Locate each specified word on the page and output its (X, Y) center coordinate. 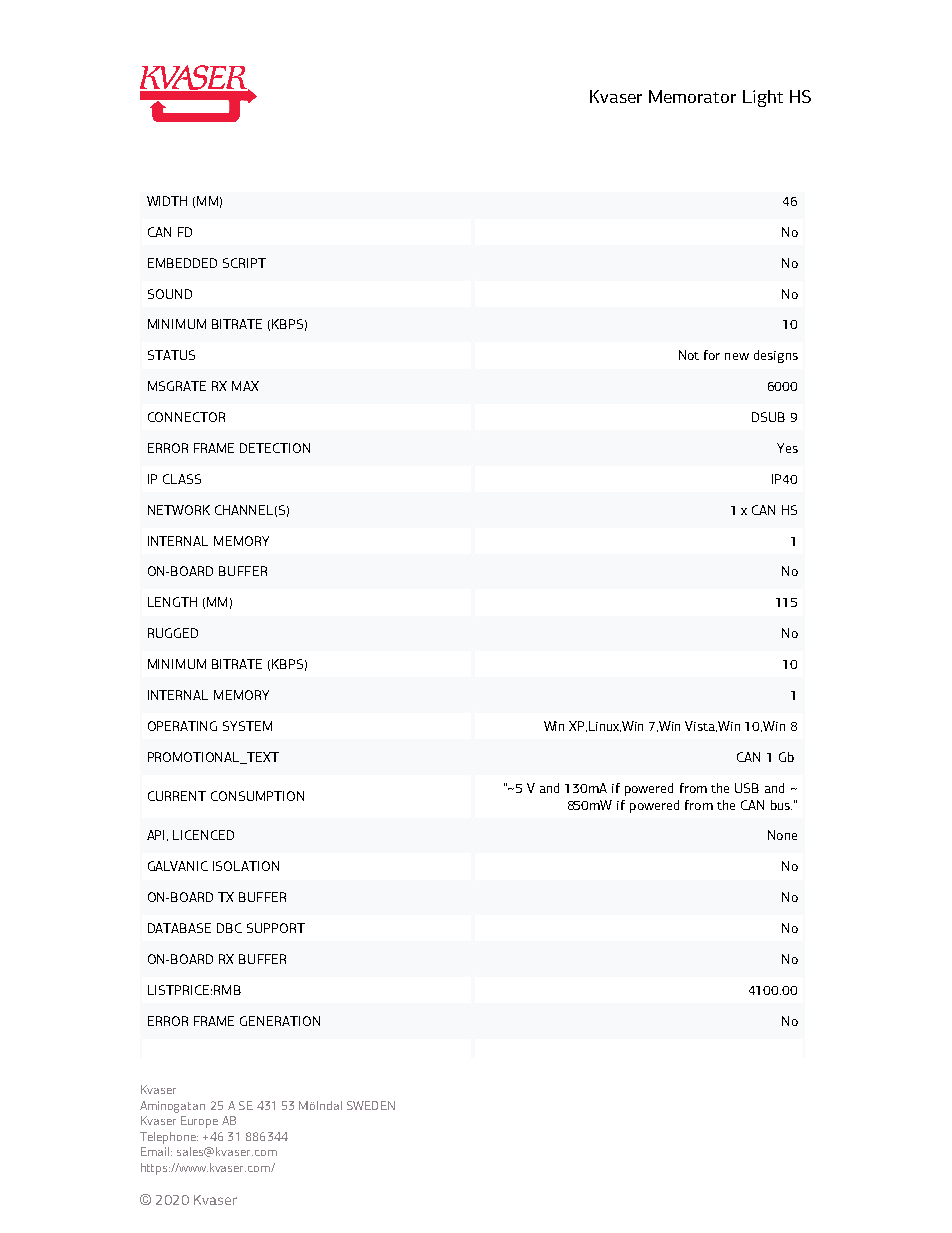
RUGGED (173, 633)
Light (763, 98)
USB (747, 788)
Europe (199, 1122)
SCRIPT (244, 263)
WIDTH (167, 201)
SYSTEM (247, 726)
